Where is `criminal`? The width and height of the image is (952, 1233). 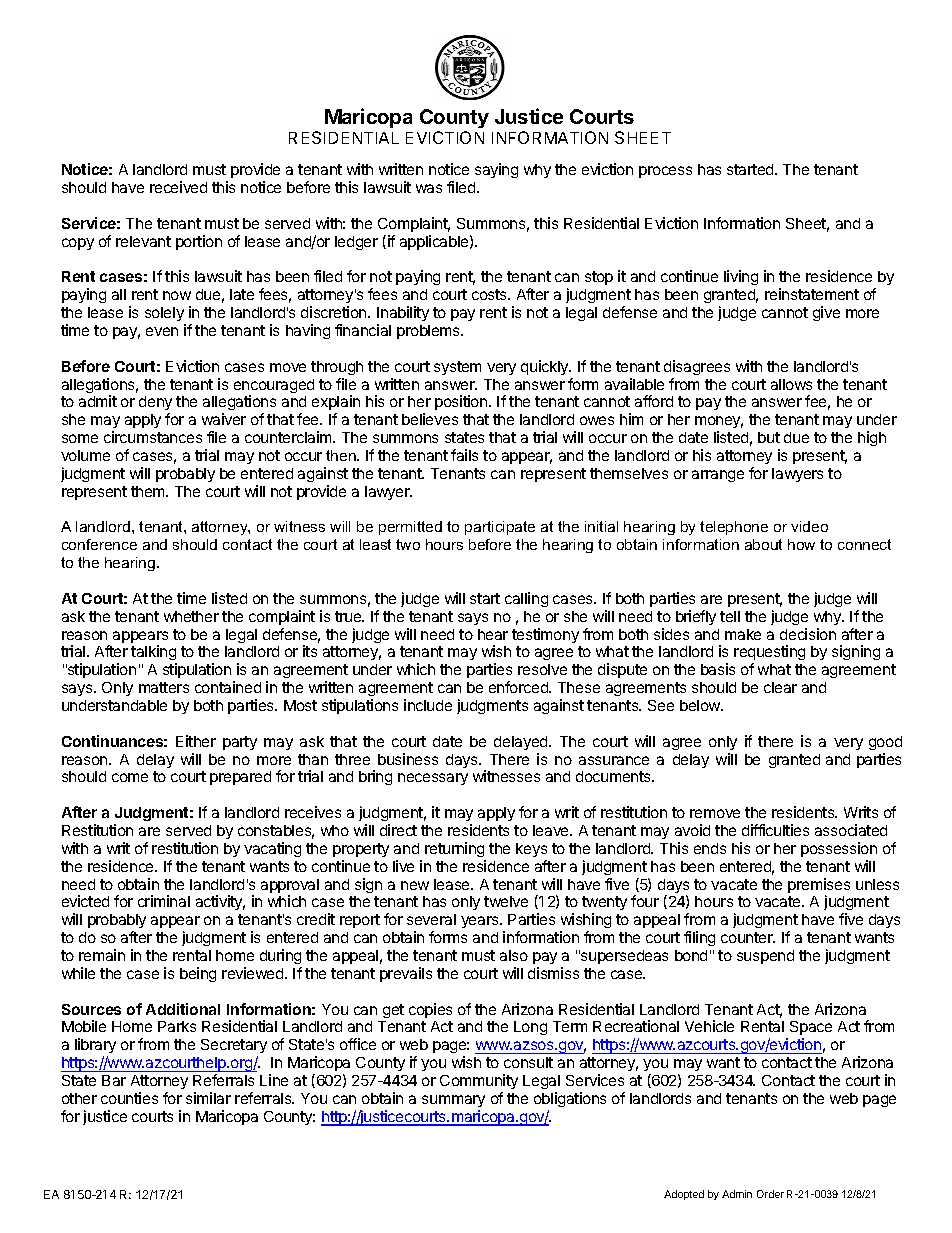
criminal is located at coordinates (164, 901).
